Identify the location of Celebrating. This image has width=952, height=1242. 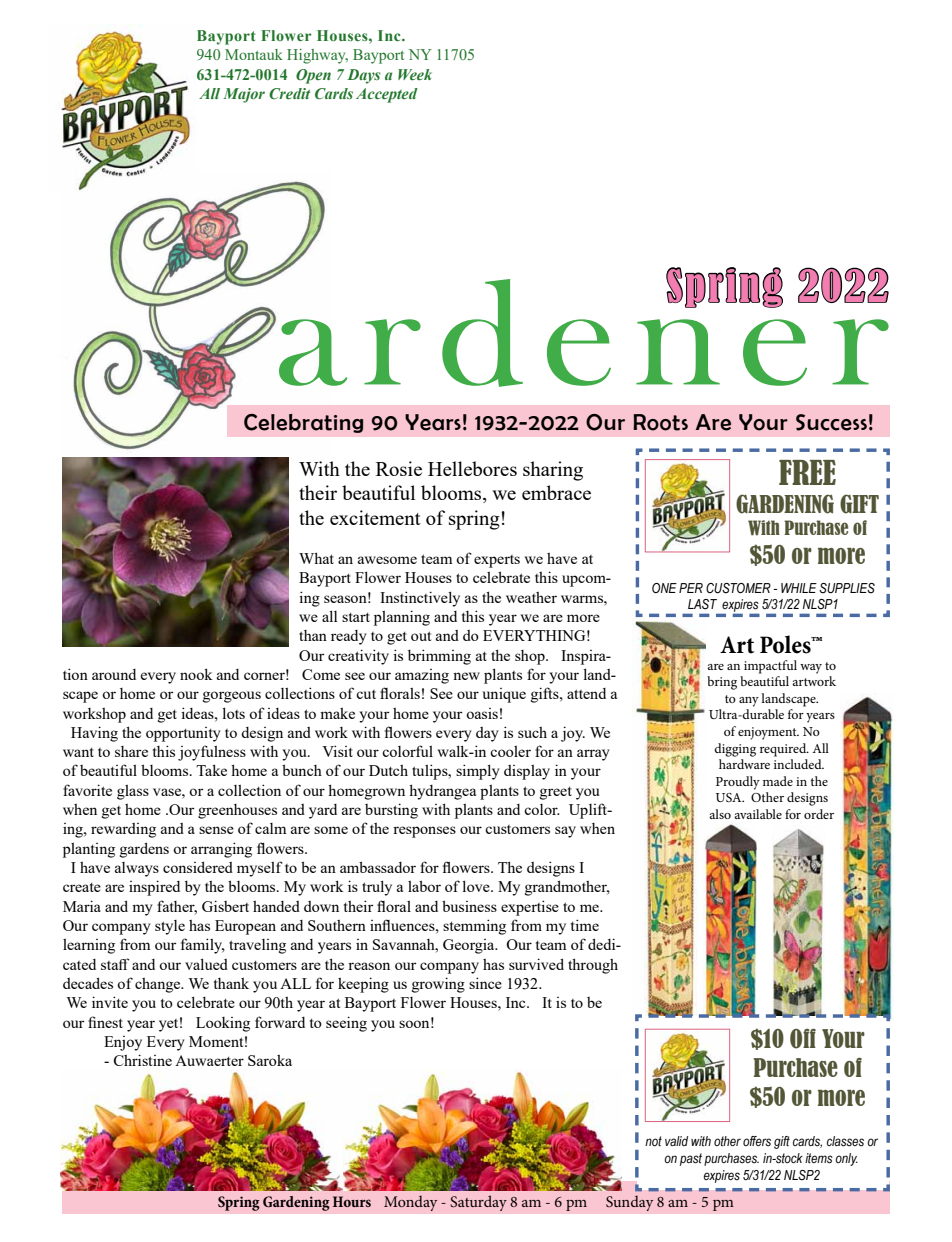
(303, 423).
